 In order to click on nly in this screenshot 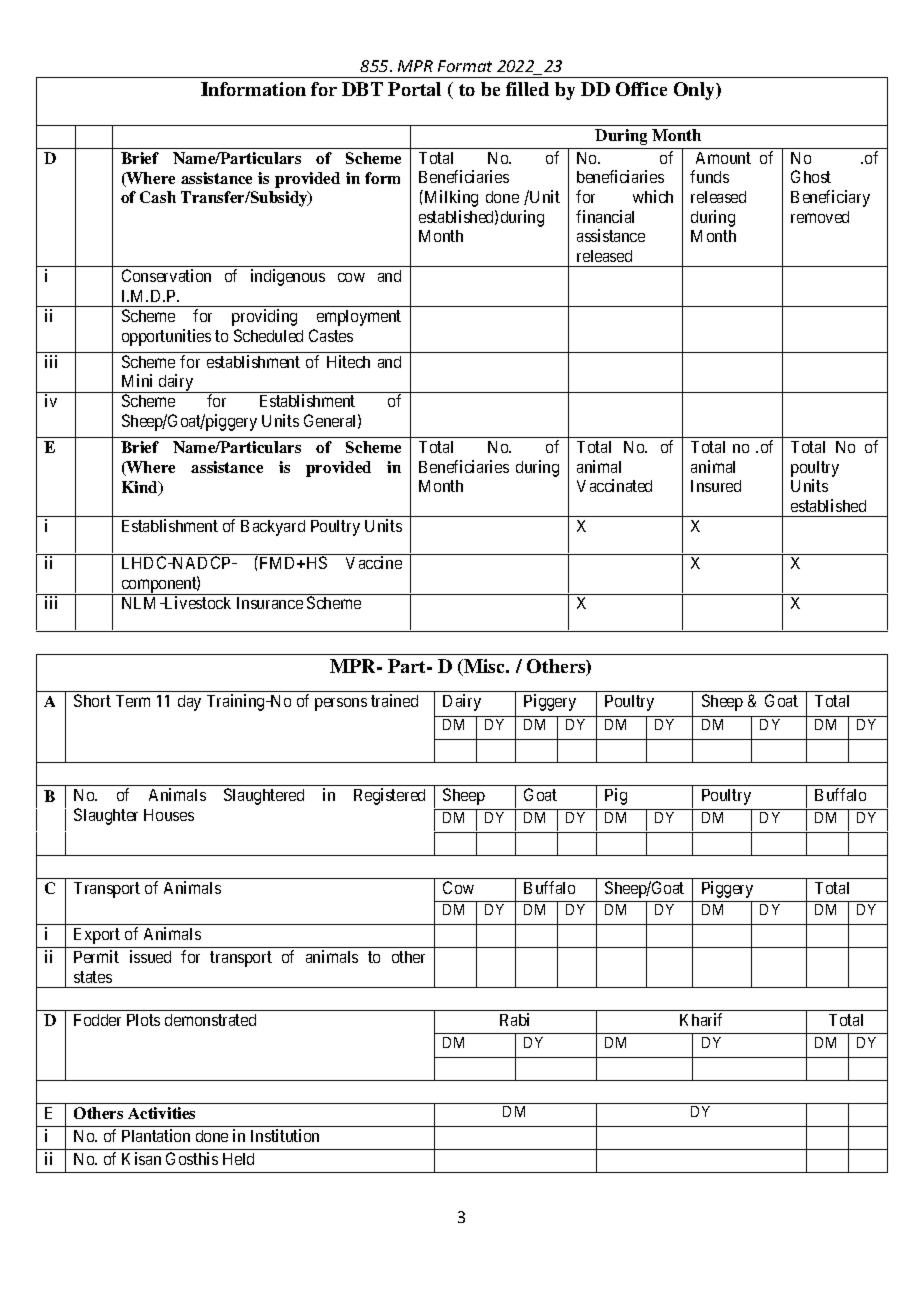, I will do `click(703, 91)`.
